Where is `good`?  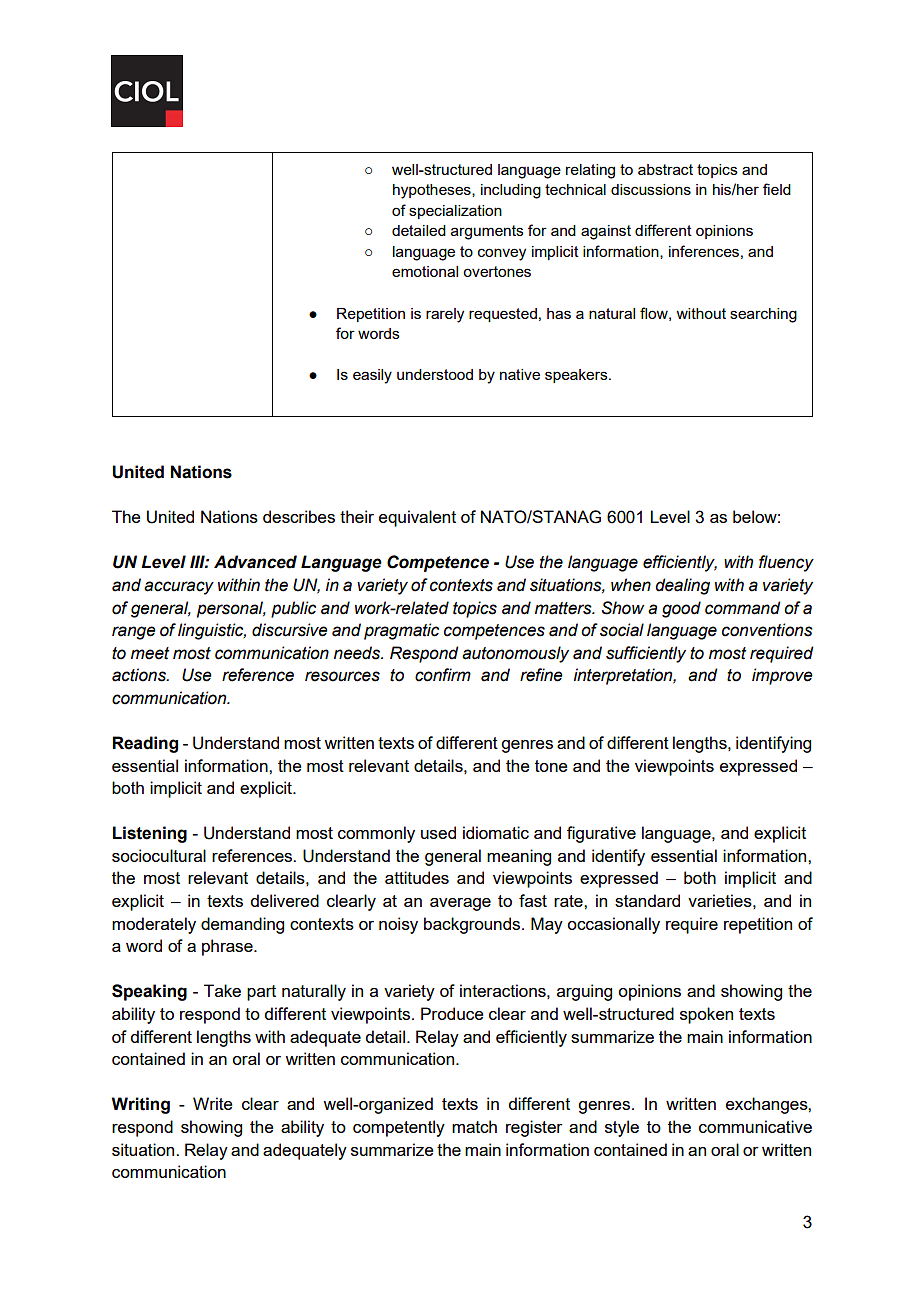
good is located at coordinates (681, 609).
